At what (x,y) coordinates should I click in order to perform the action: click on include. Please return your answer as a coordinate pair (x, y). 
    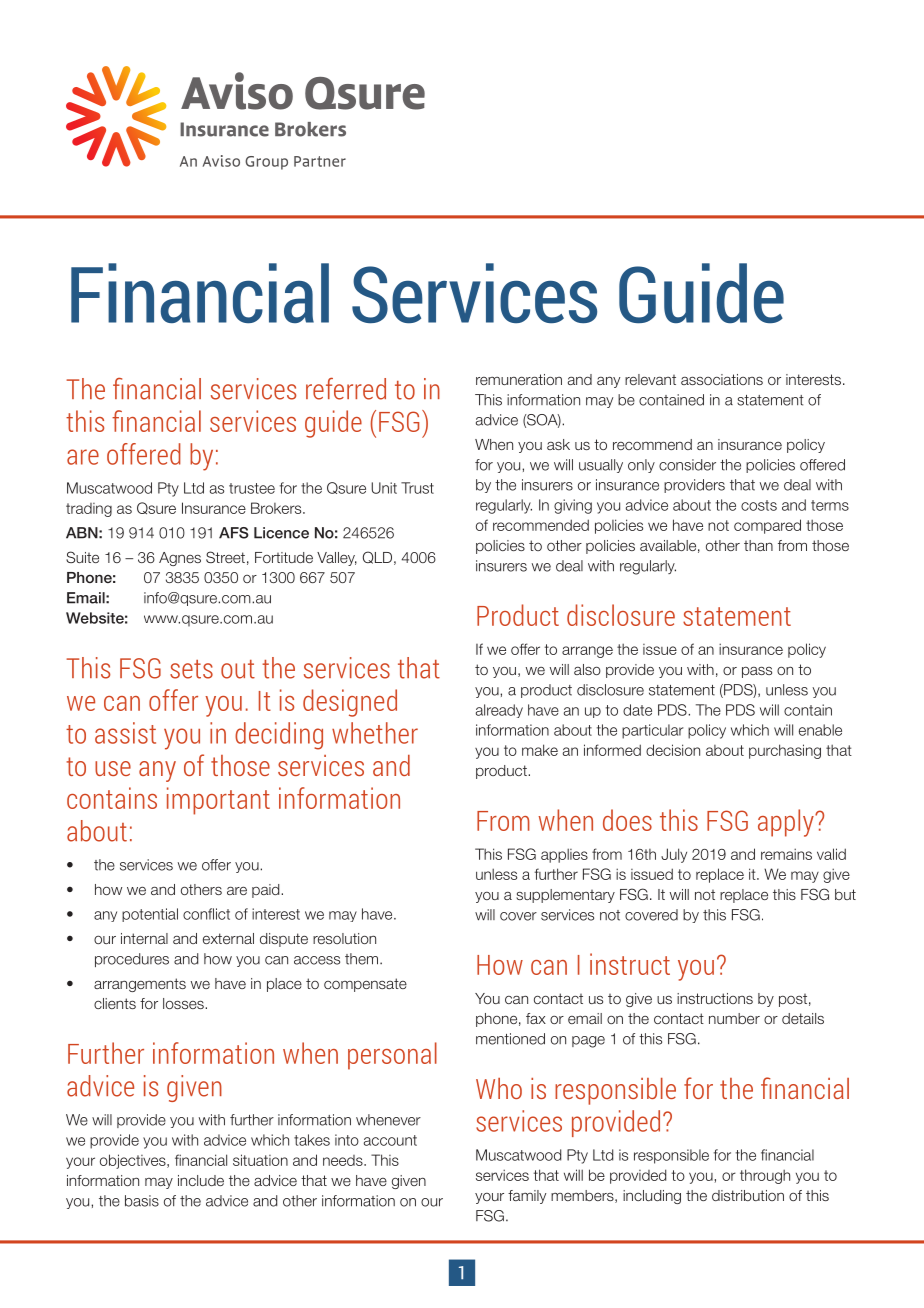
    Looking at the image, I should click on (201, 1180).
